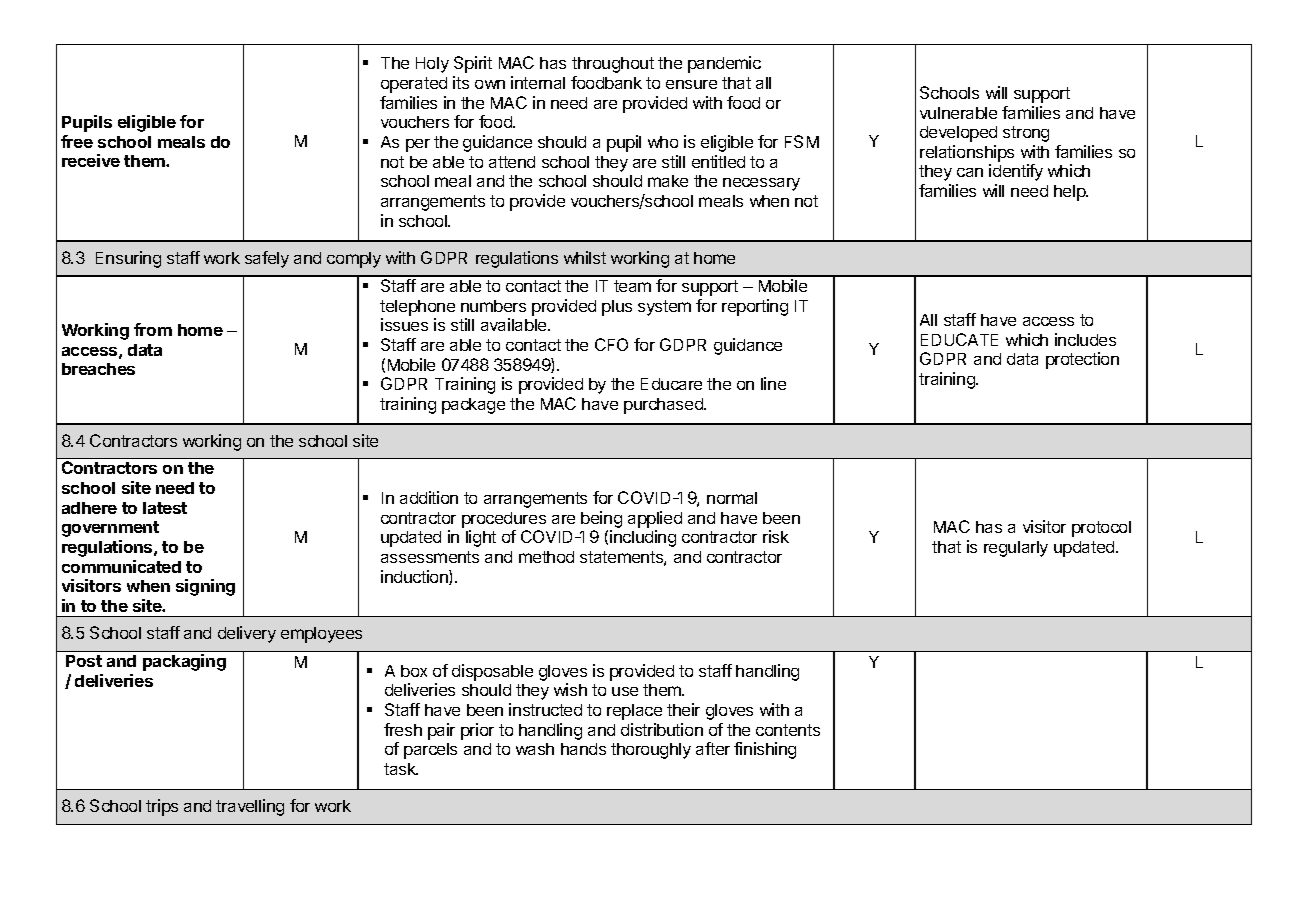 The width and height of the image is (1308, 924). I want to click on trips, so click(162, 807).
